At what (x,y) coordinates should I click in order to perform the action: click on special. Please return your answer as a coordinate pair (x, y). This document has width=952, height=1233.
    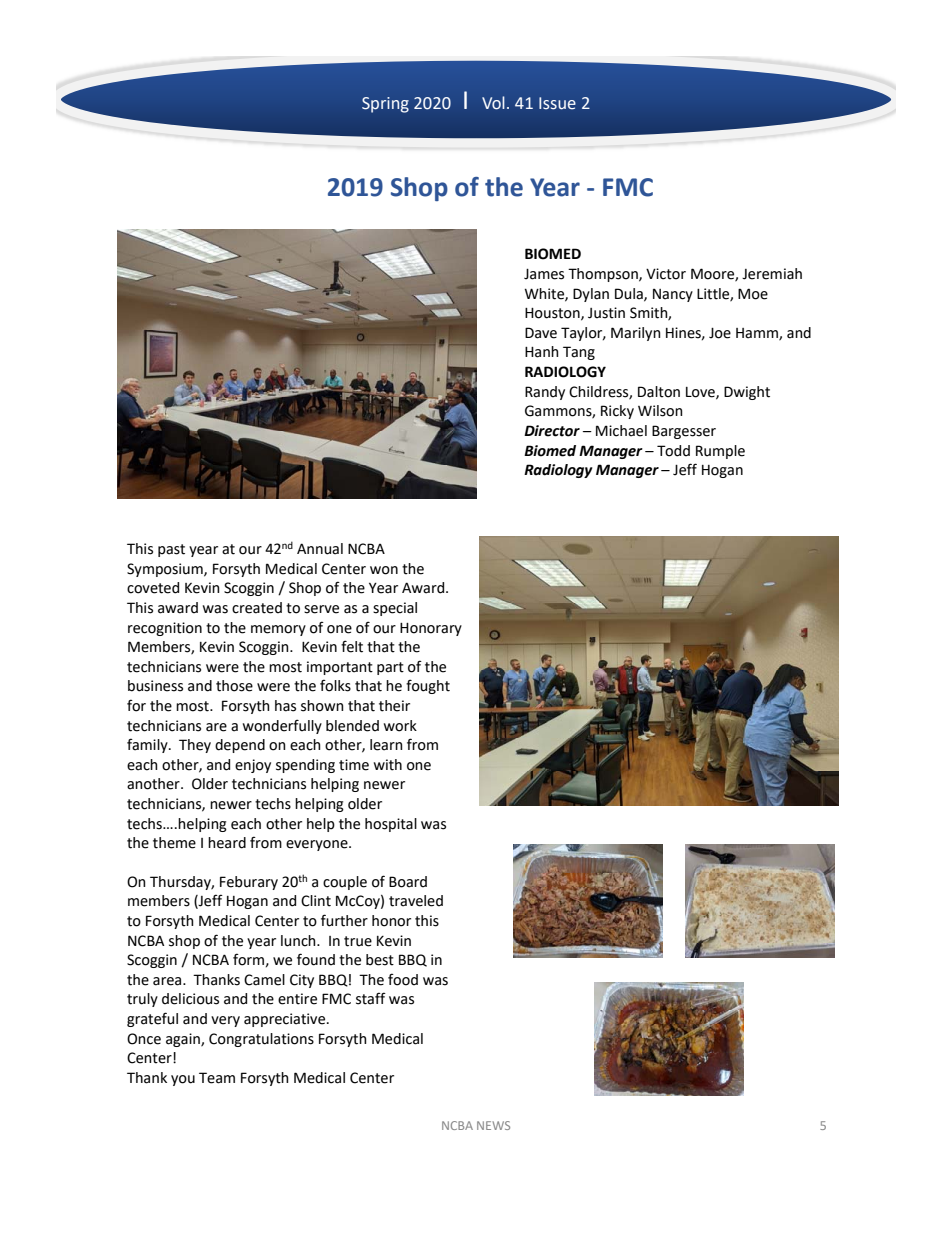
    Looking at the image, I should click on (395, 609).
